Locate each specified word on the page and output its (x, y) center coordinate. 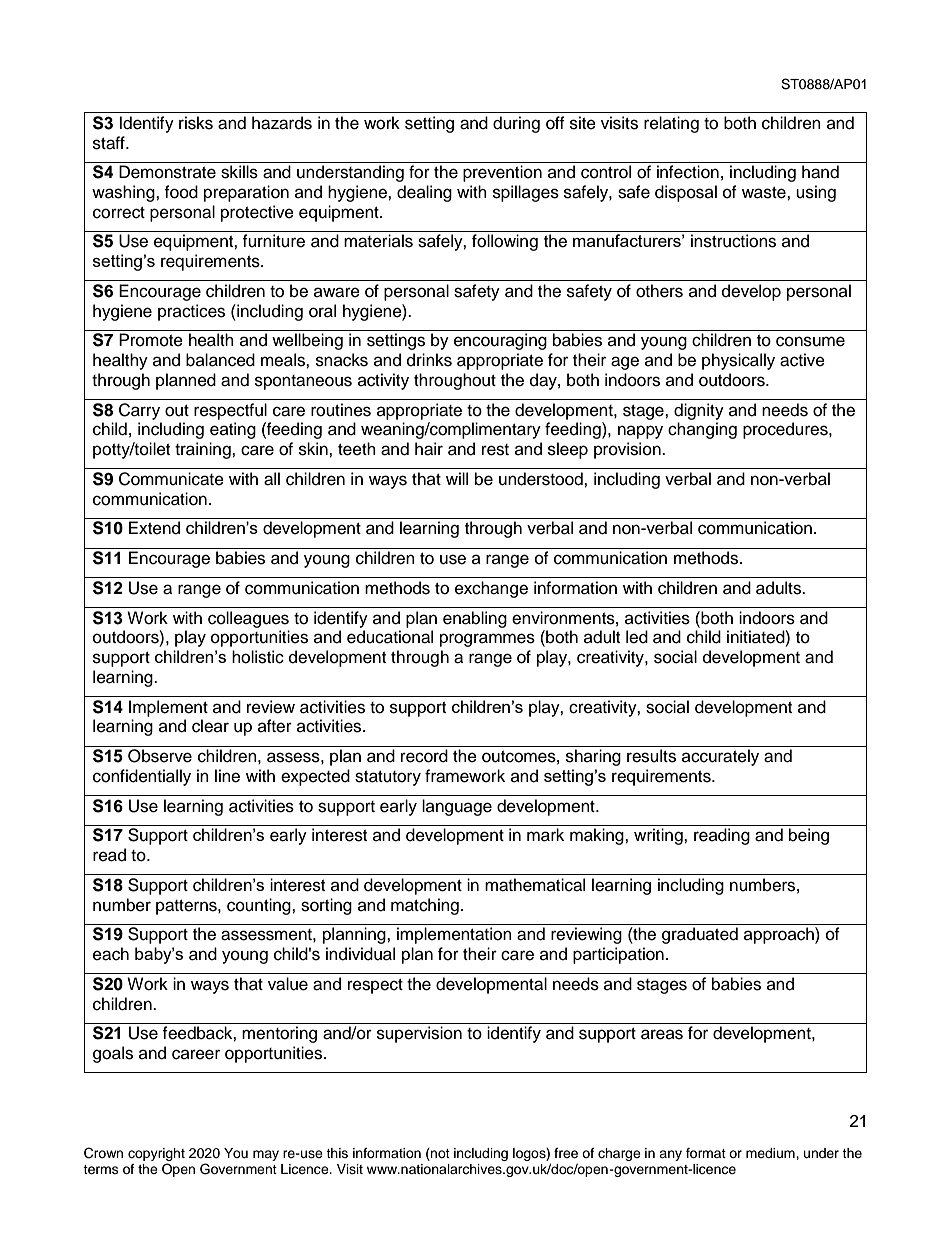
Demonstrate (167, 172)
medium (771, 1153)
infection (688, 172)
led (637, 637)
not (439, 1154)
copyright (156, 1156)
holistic (258, 657)
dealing (424, 193)
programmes (487, 640)
